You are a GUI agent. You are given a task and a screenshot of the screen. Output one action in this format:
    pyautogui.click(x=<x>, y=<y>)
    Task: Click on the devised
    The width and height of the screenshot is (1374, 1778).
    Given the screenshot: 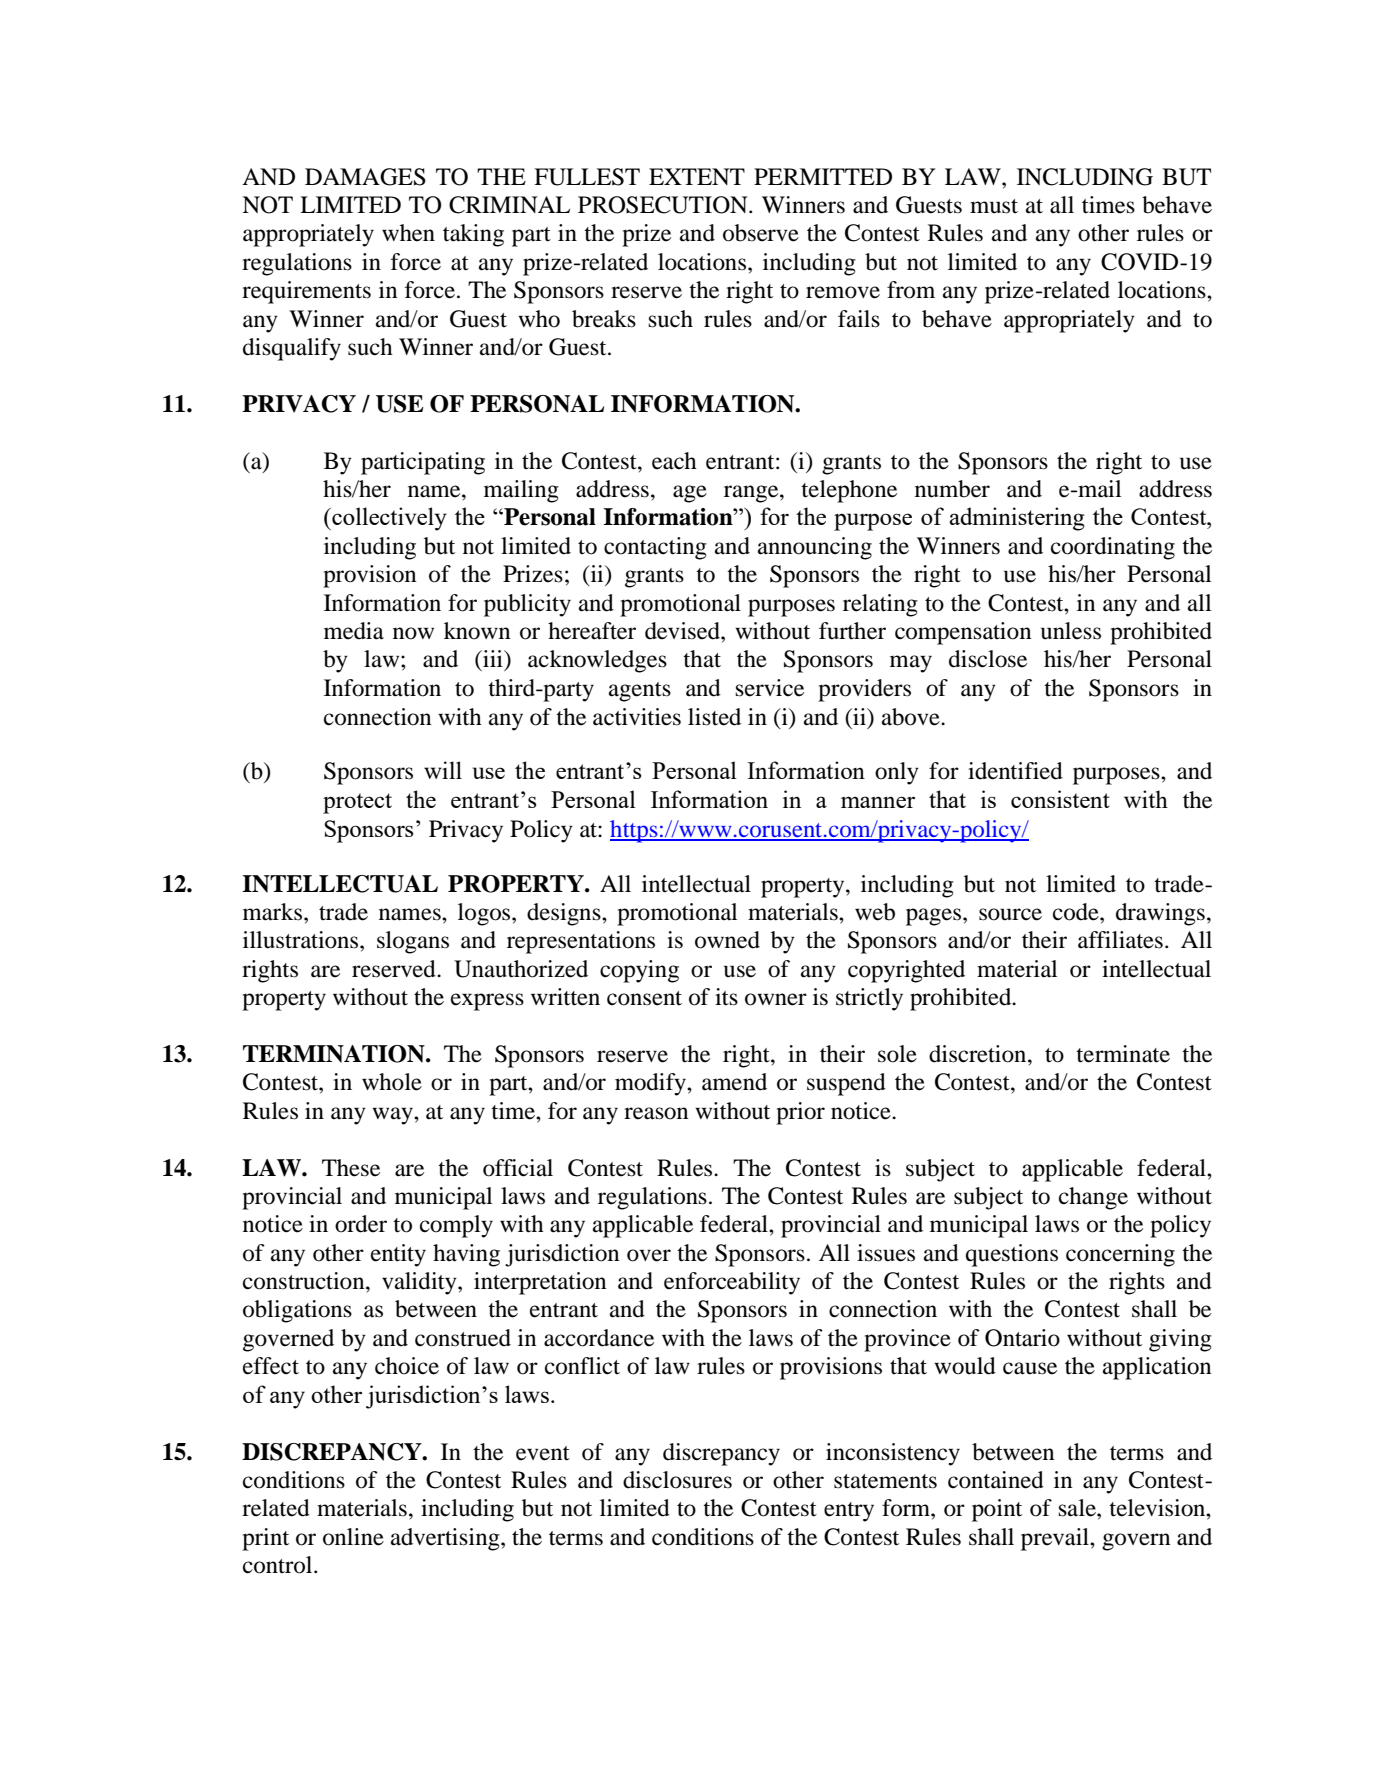 What is the action you would take?
    pyautogui.click(x=683, y=631)
